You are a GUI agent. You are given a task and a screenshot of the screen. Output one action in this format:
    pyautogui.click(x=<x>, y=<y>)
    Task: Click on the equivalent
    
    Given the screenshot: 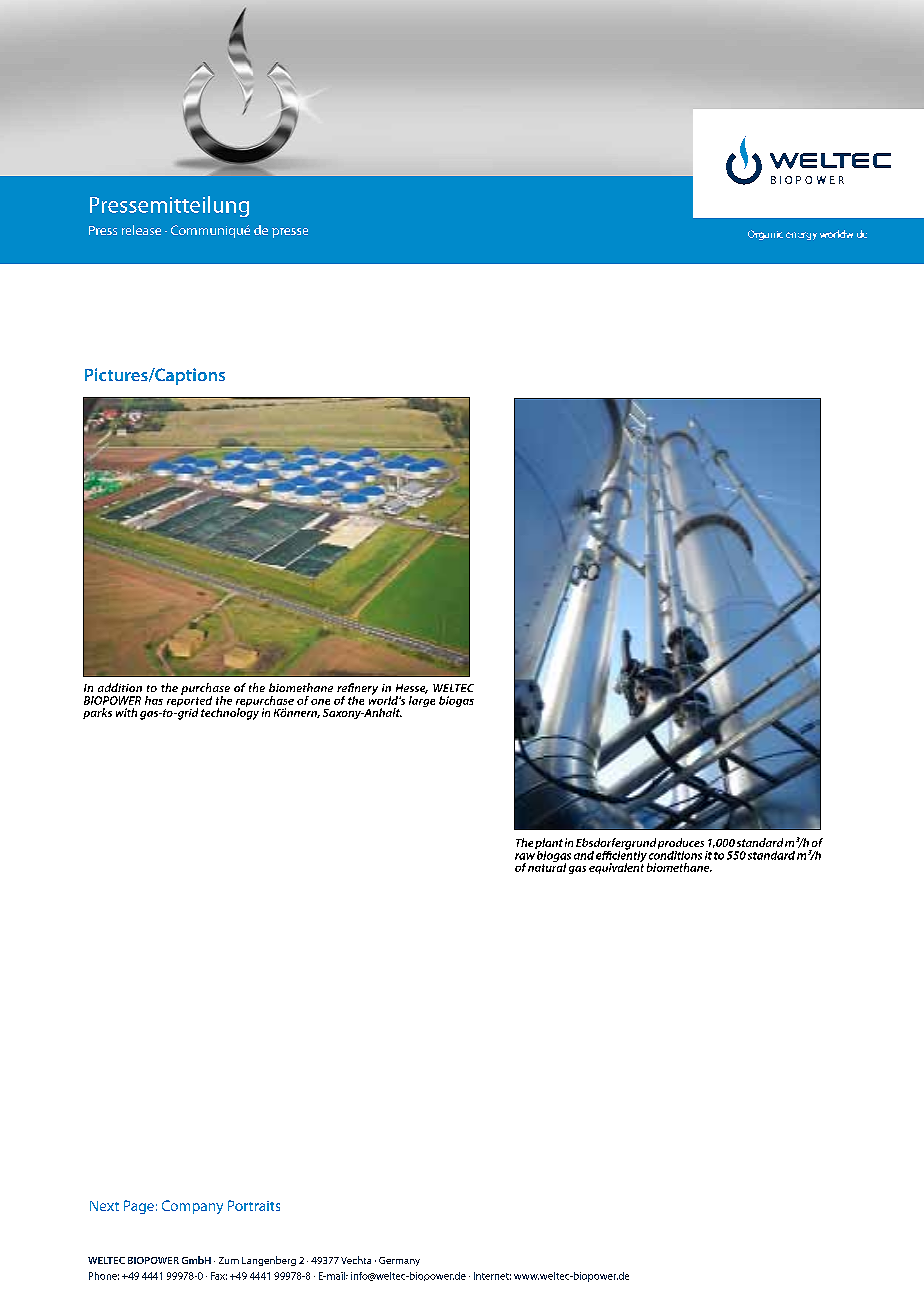 What is the action you would take?
    pyautogui.click(x=616, y=867)
